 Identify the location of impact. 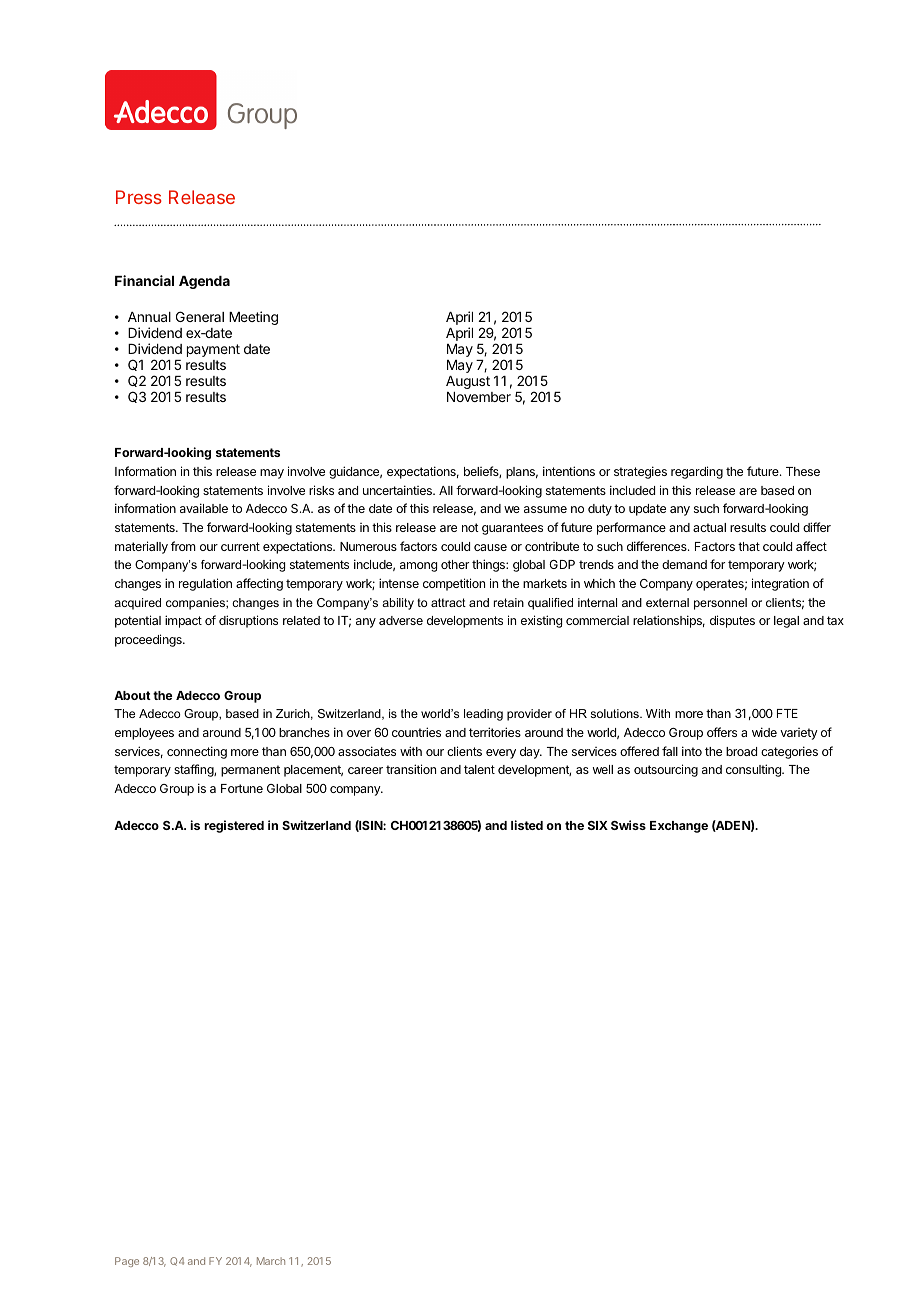
(183, 621).
